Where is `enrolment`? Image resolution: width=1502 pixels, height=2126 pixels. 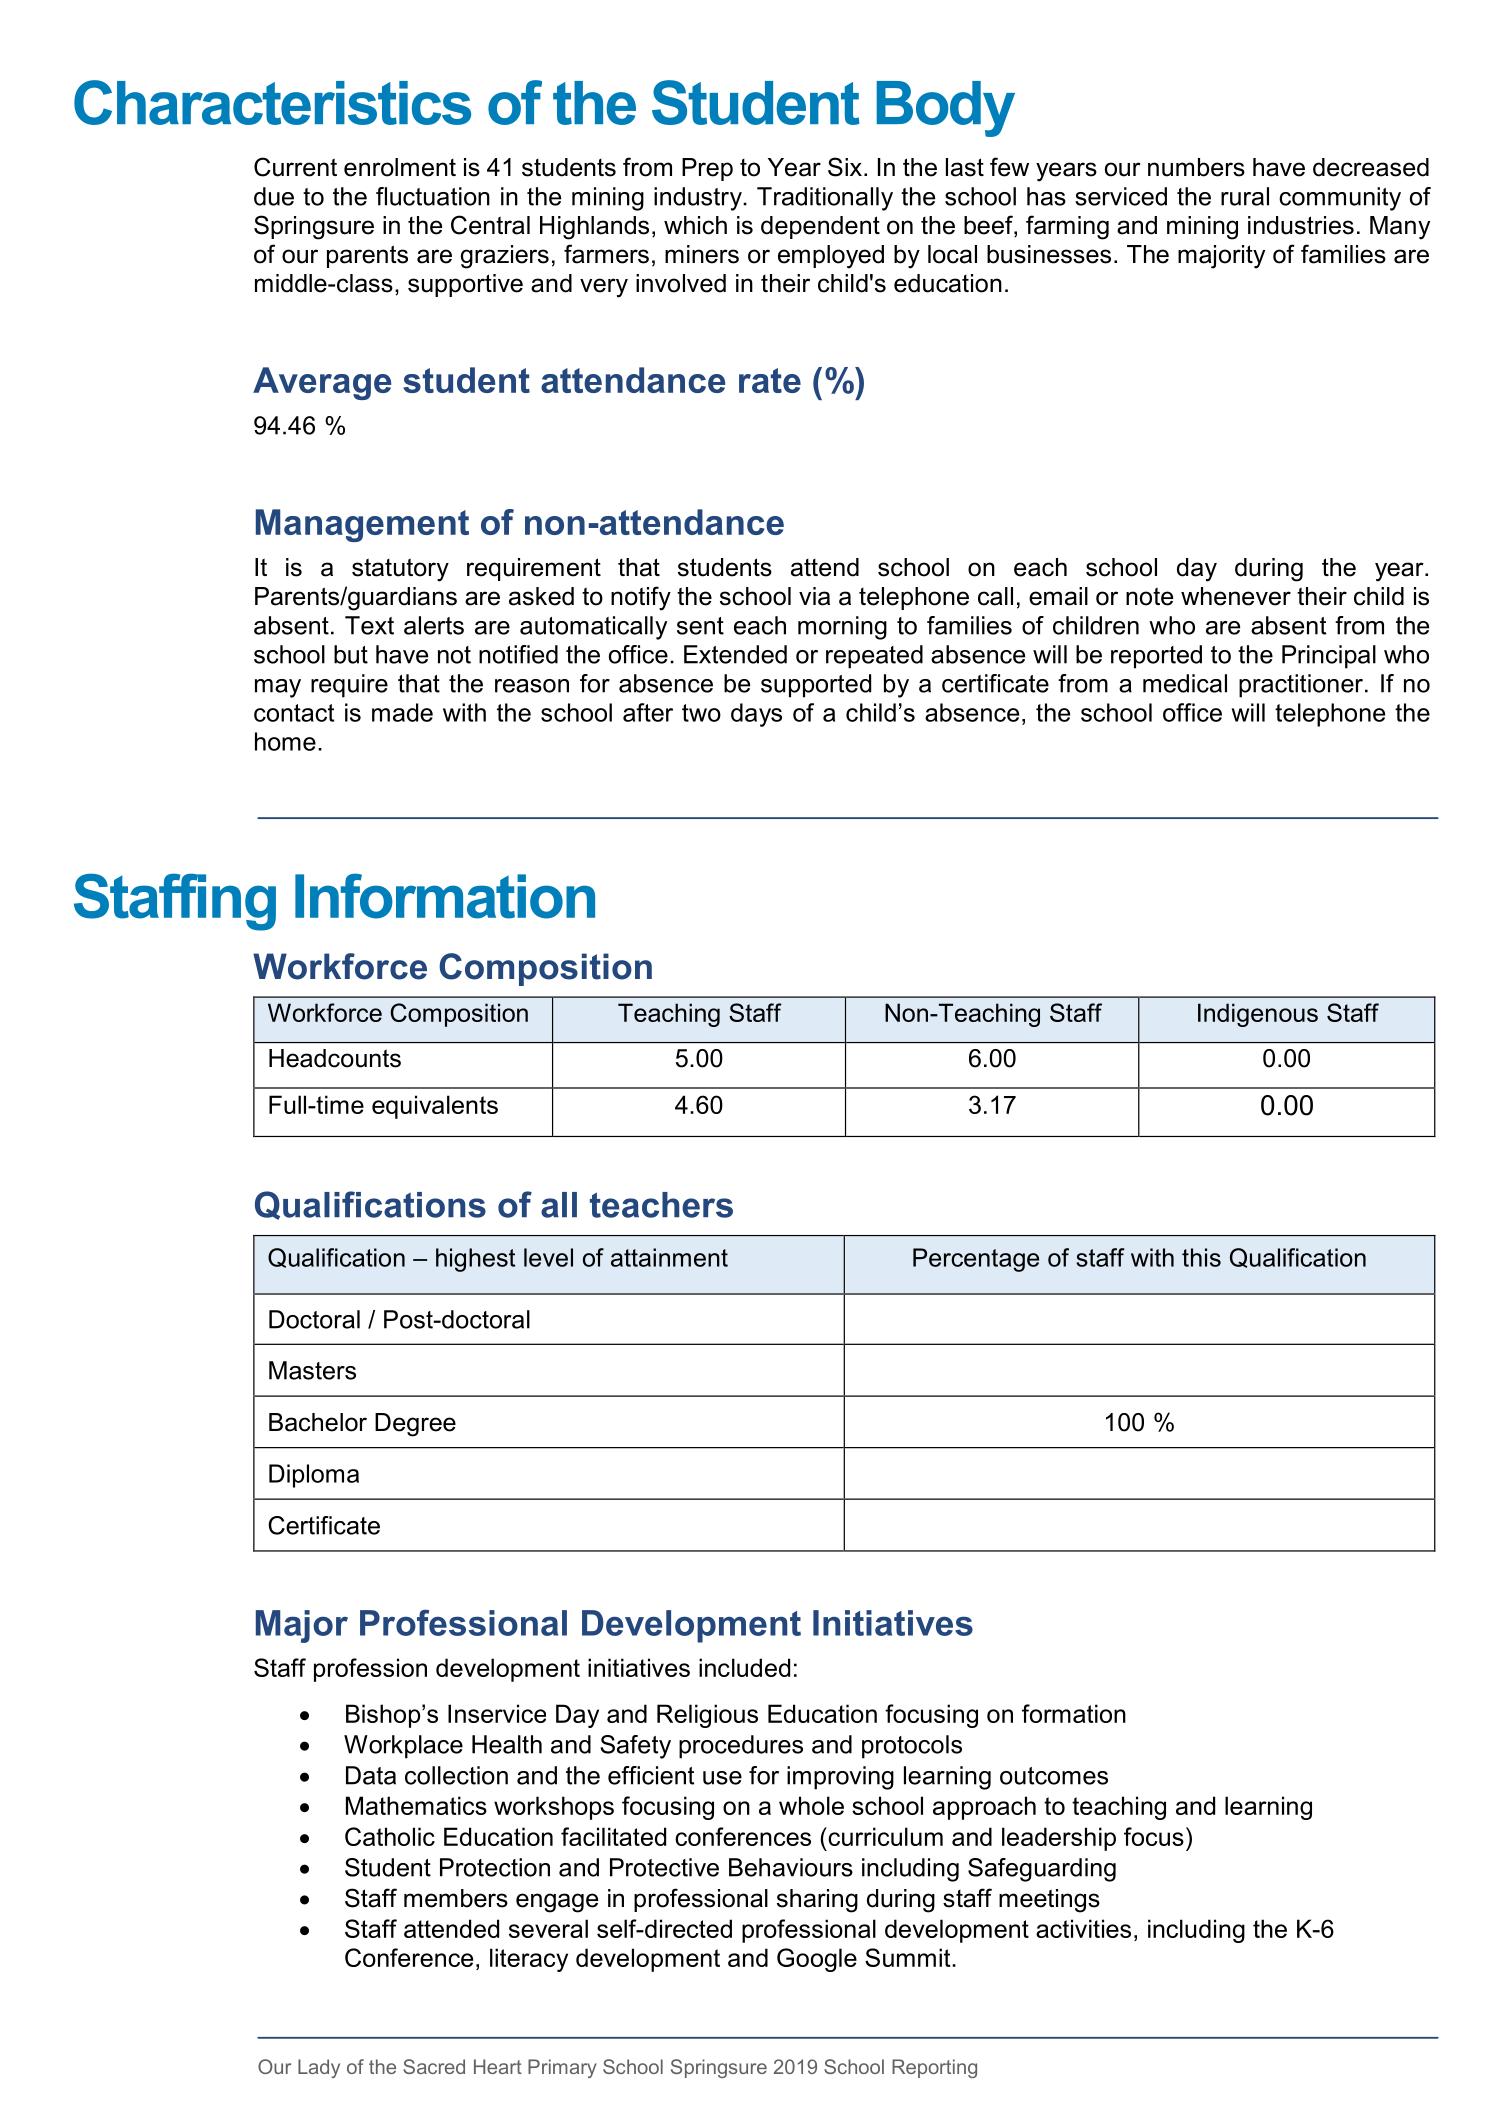
enrolment is located at coordinates (400, 167).
